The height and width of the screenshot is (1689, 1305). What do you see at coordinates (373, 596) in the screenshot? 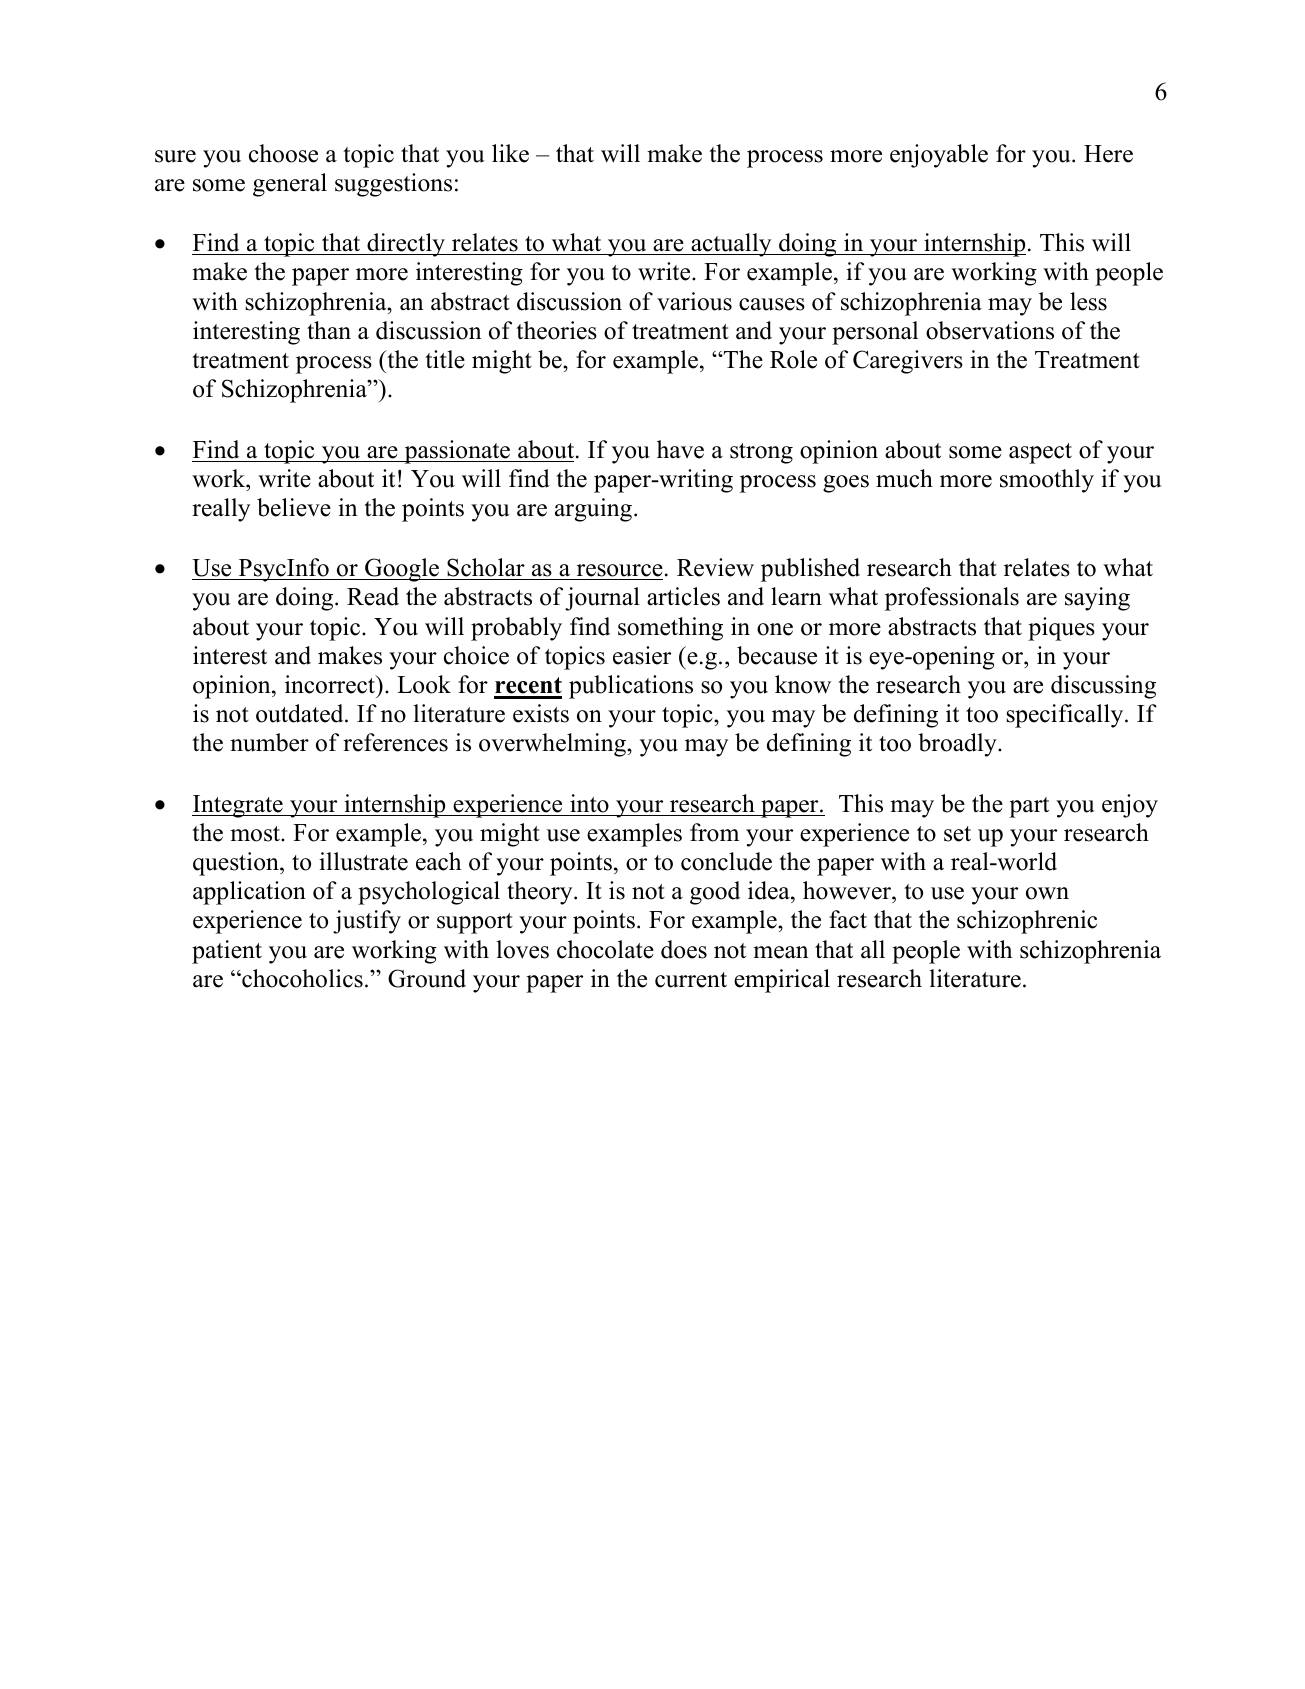
I see `Read` at bounding box center [373, 596].
